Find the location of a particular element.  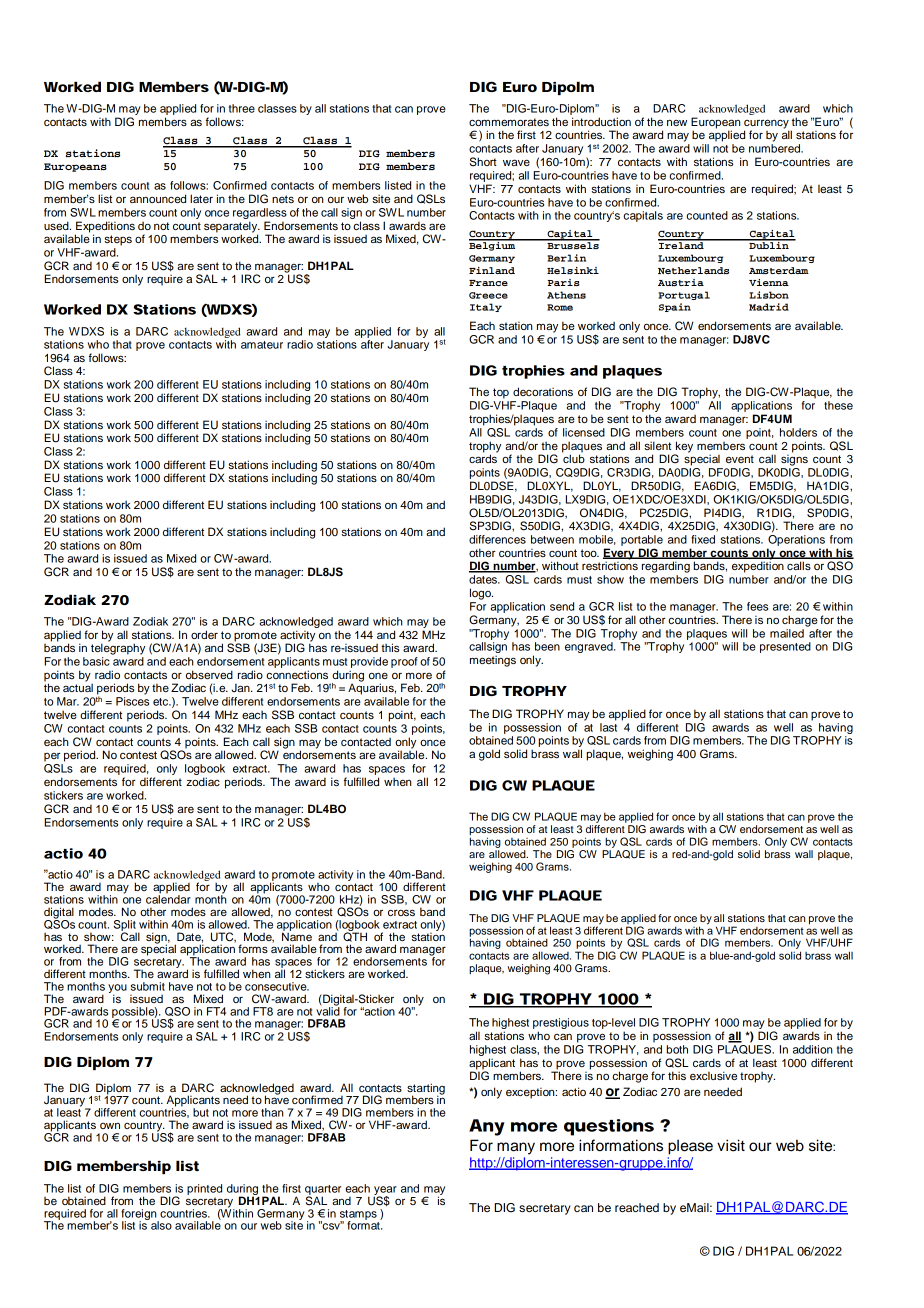

visit is located at coordinates (731, 1145).
